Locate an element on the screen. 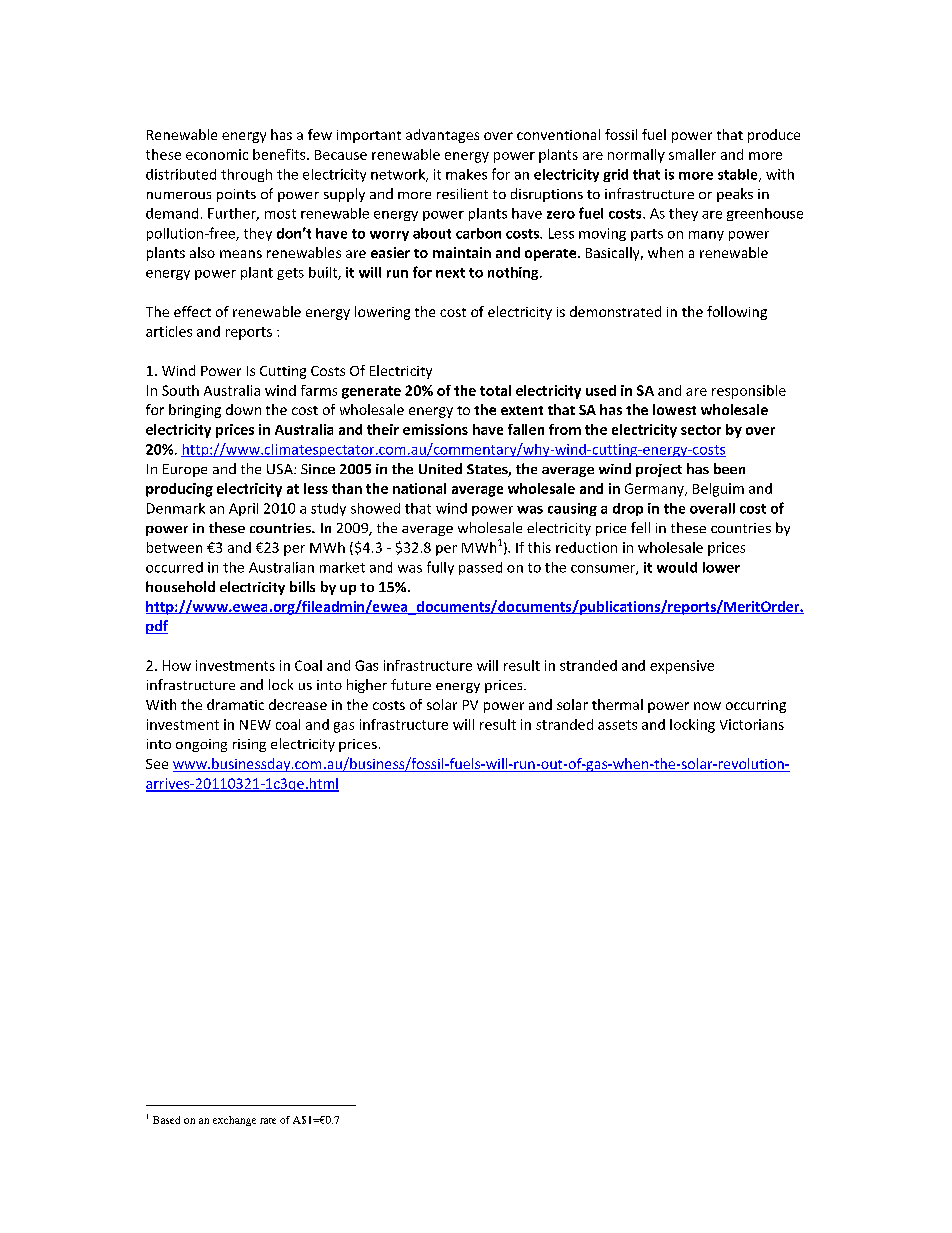  Victorians is located at coordinates (752, 724).
